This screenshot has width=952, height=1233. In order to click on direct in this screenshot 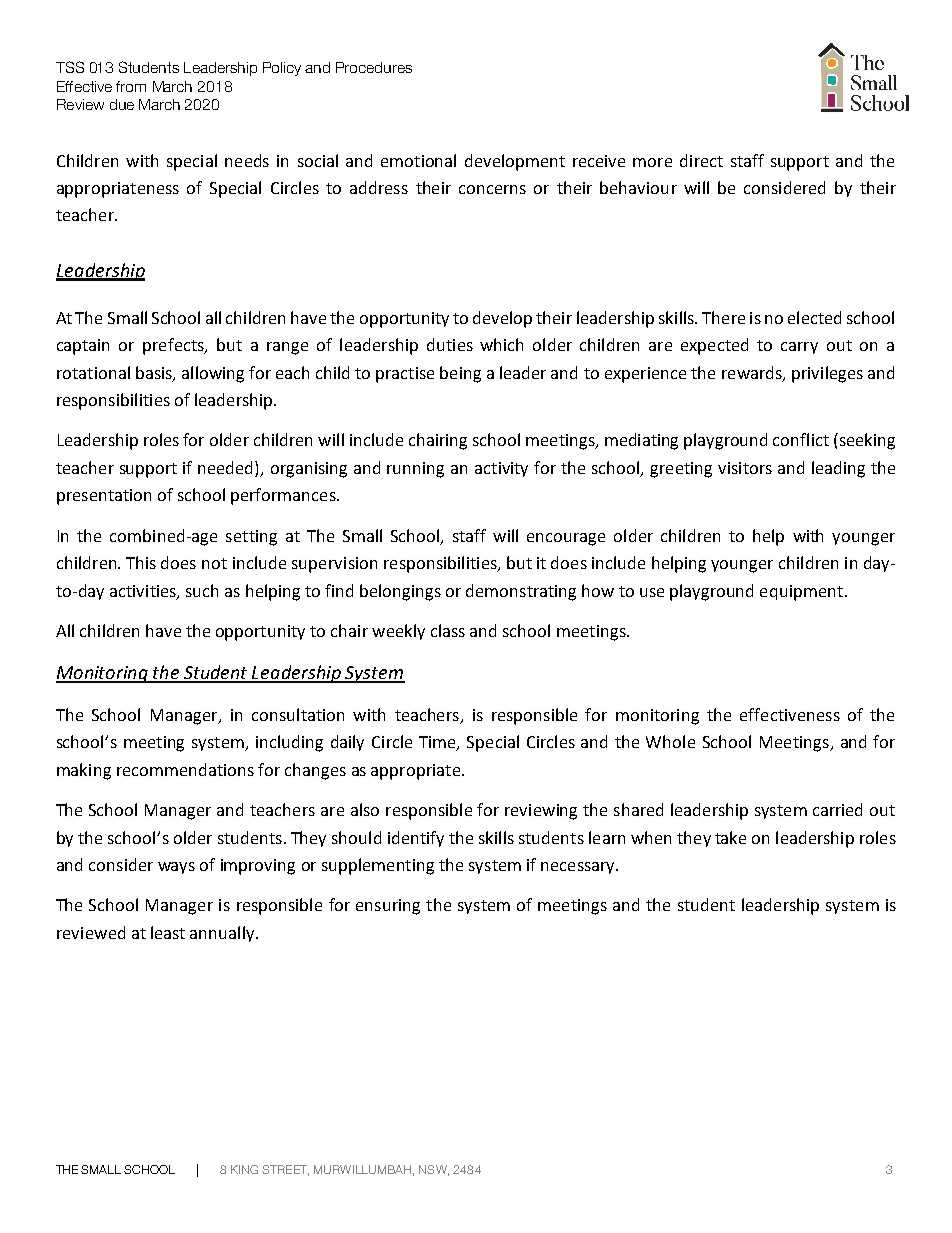, I will do `click(701, 160)`.
